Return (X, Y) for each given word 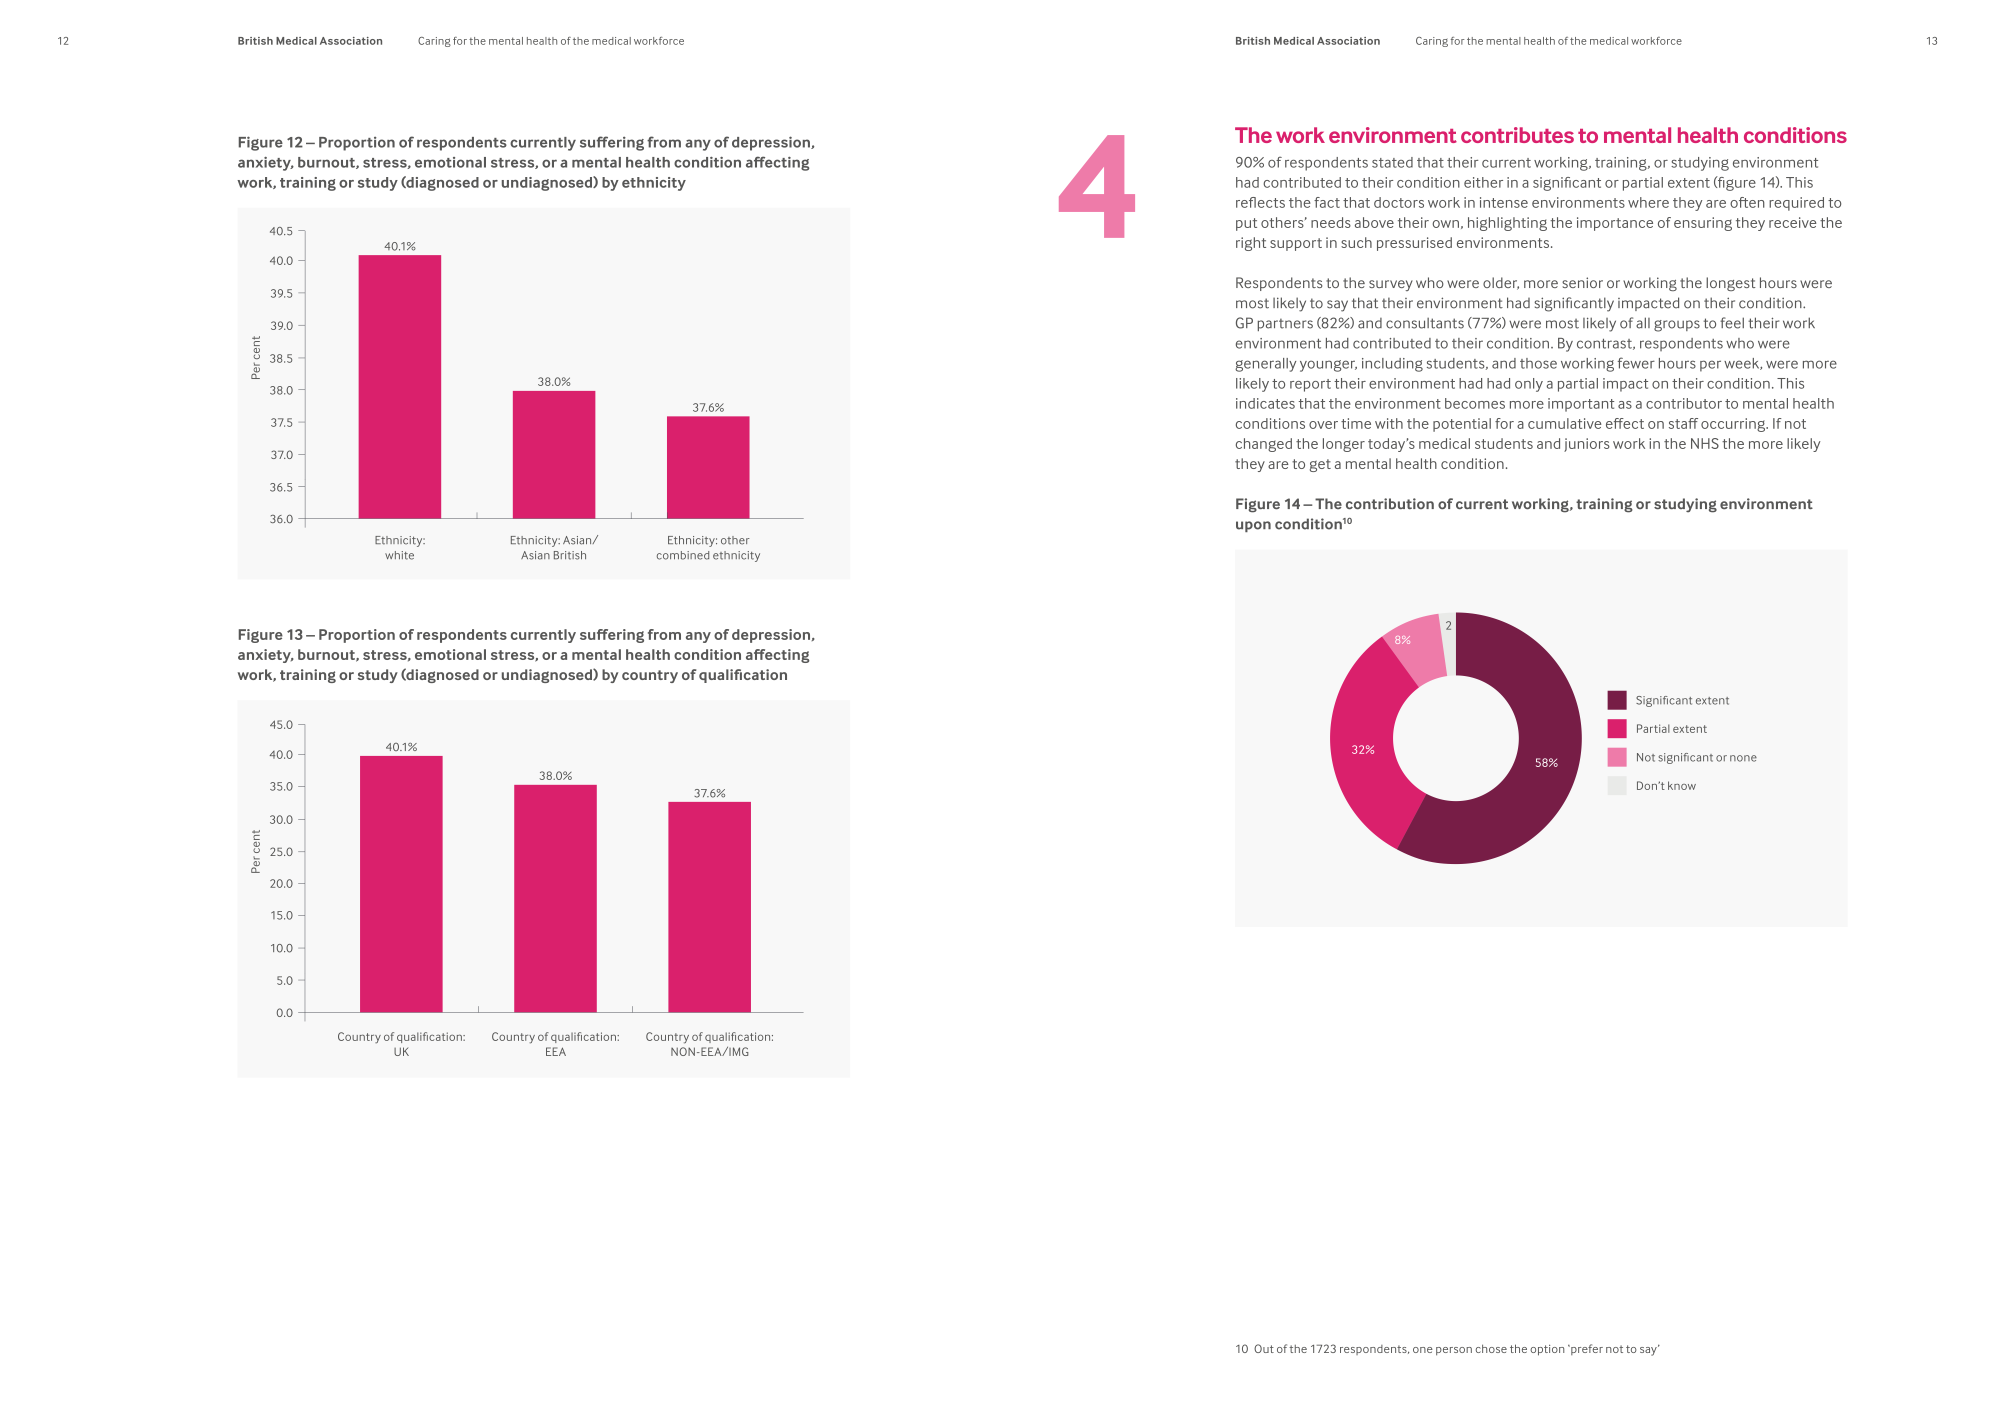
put (1246, 224)
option (1547, 1350)
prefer (1586, 1349)
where (1648, 202)
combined (683, 555)
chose (1491, 1348)
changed (1264, 445)
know (1682, 785)
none (1743, 758)
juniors (1587, 445)
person (1454, 1351)
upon (1253, 526)
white (399, 555)
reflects (1260, 202)
